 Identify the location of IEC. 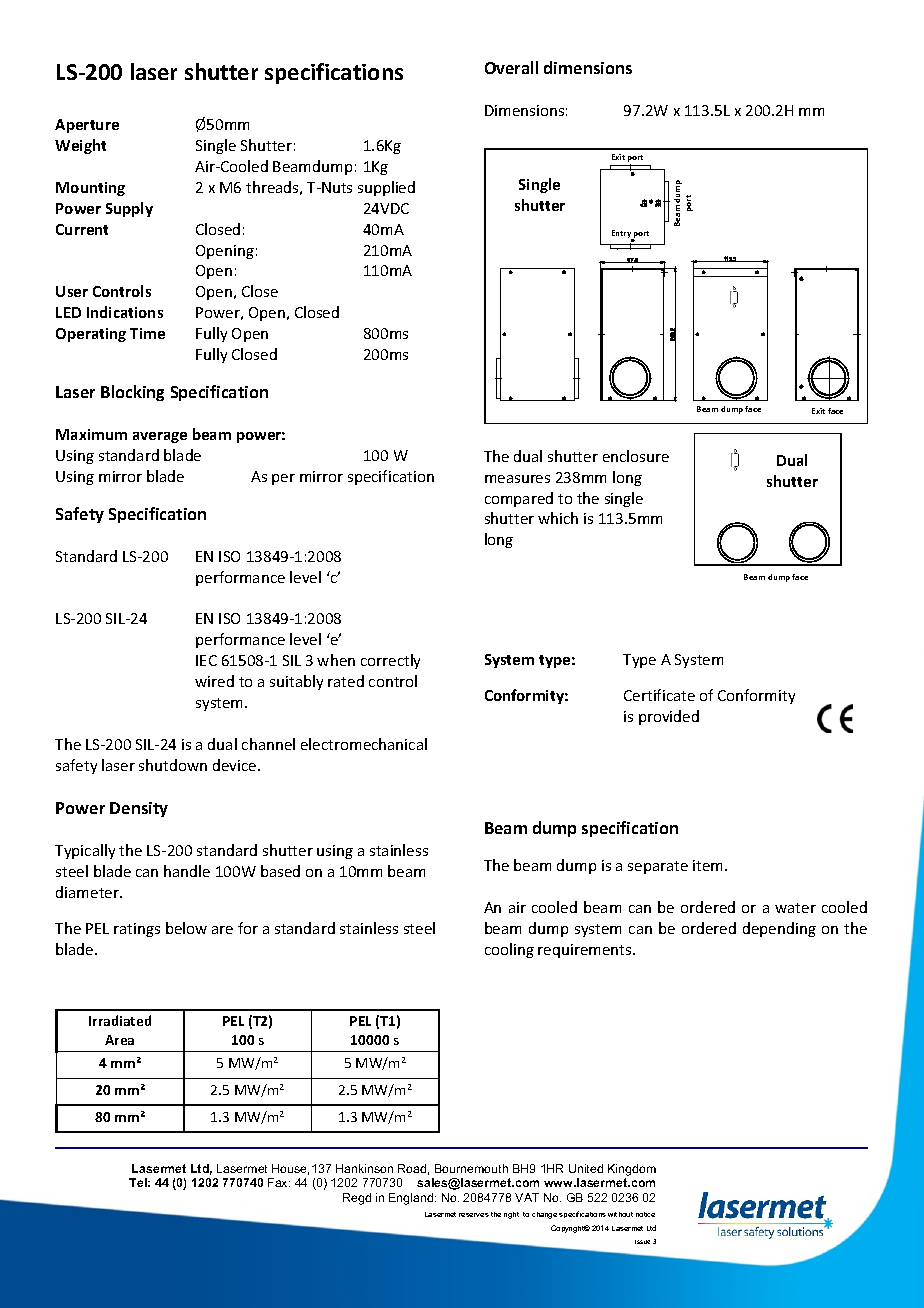
(206, 660).
